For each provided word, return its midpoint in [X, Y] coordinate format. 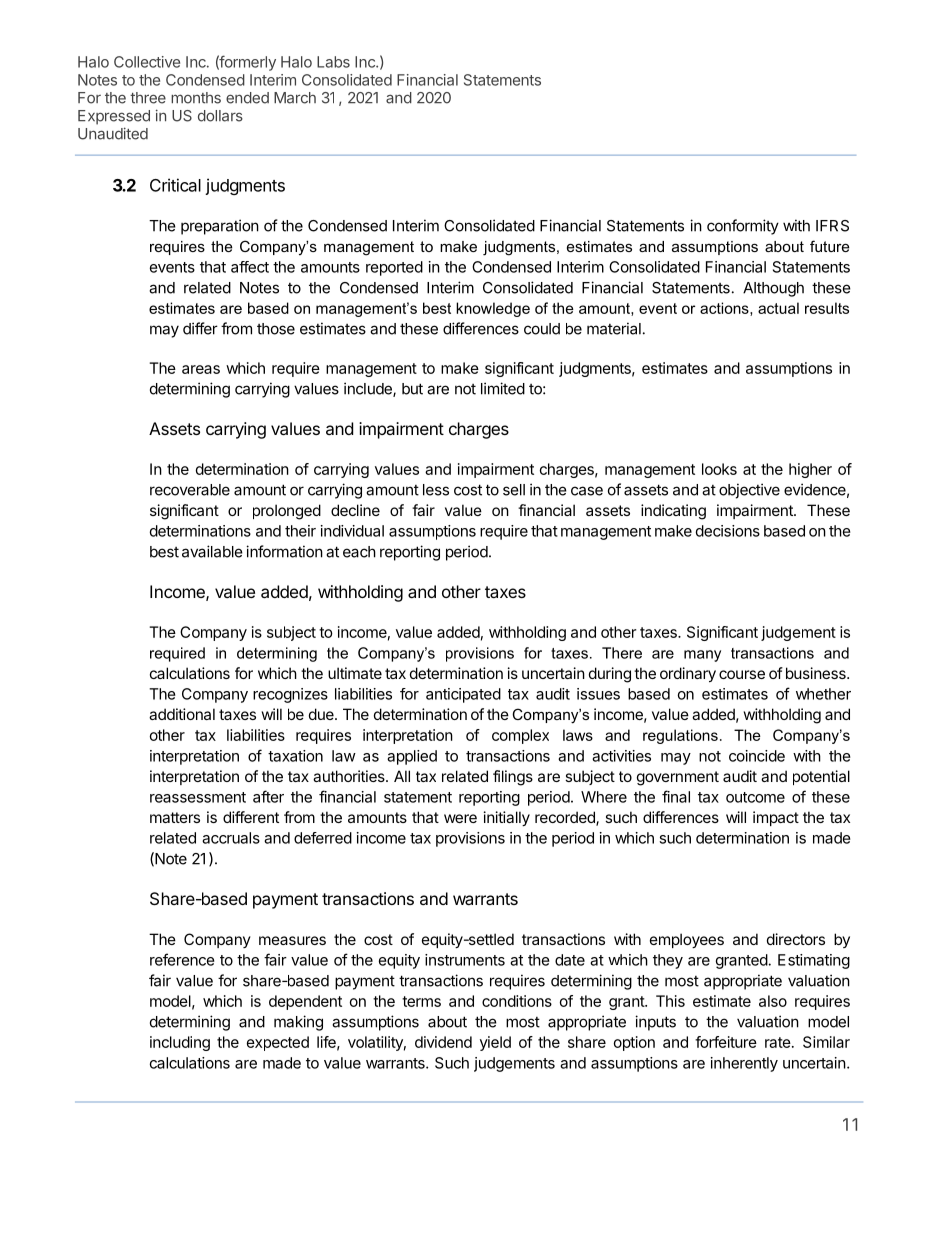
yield [495, 1043]
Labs [333, 62]
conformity [743, 227]
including [180, 1043]
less [436, 490]
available [212, 551]
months [196, 98]
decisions [728, 531]
